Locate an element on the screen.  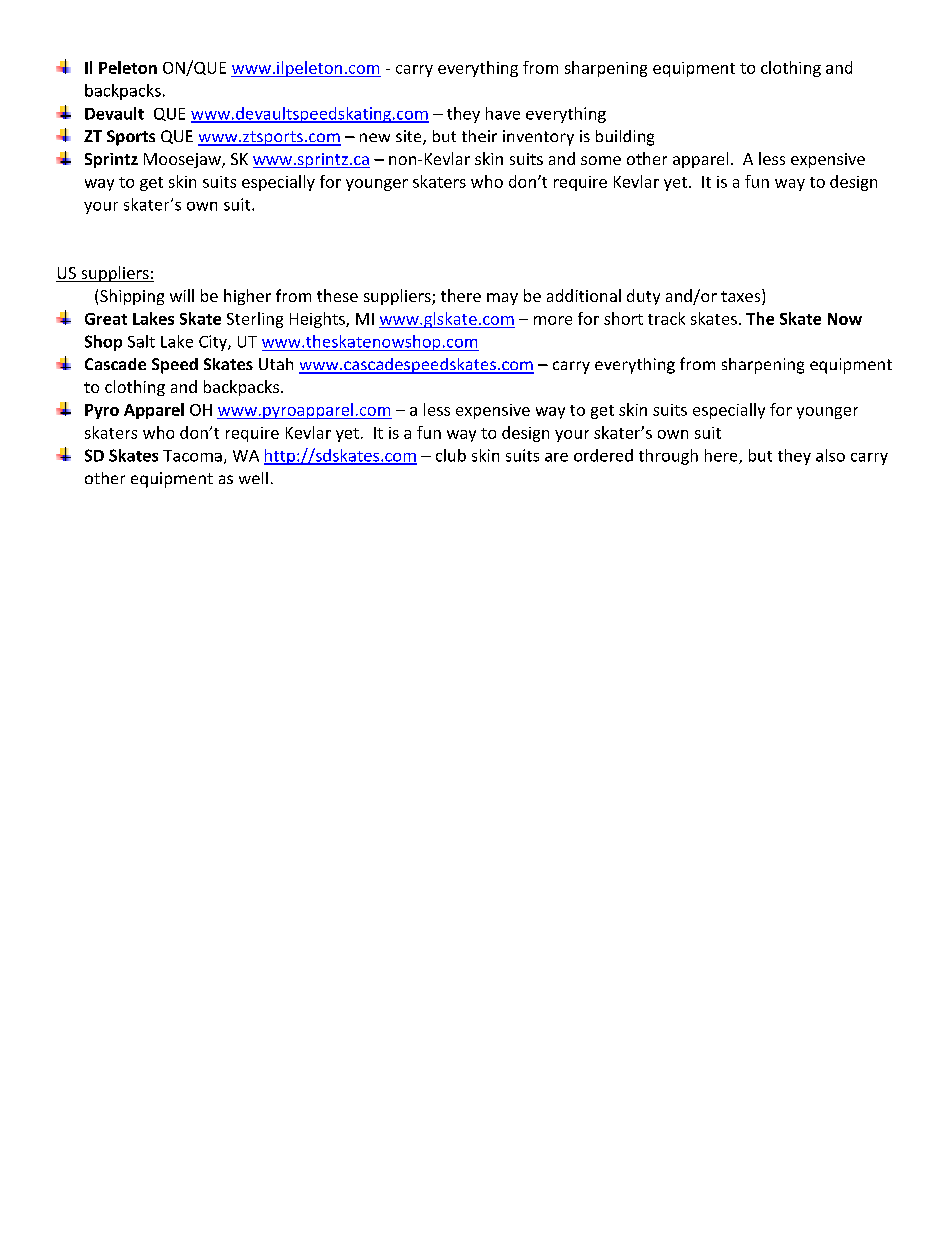
may is located at coordinates (502, 299).
